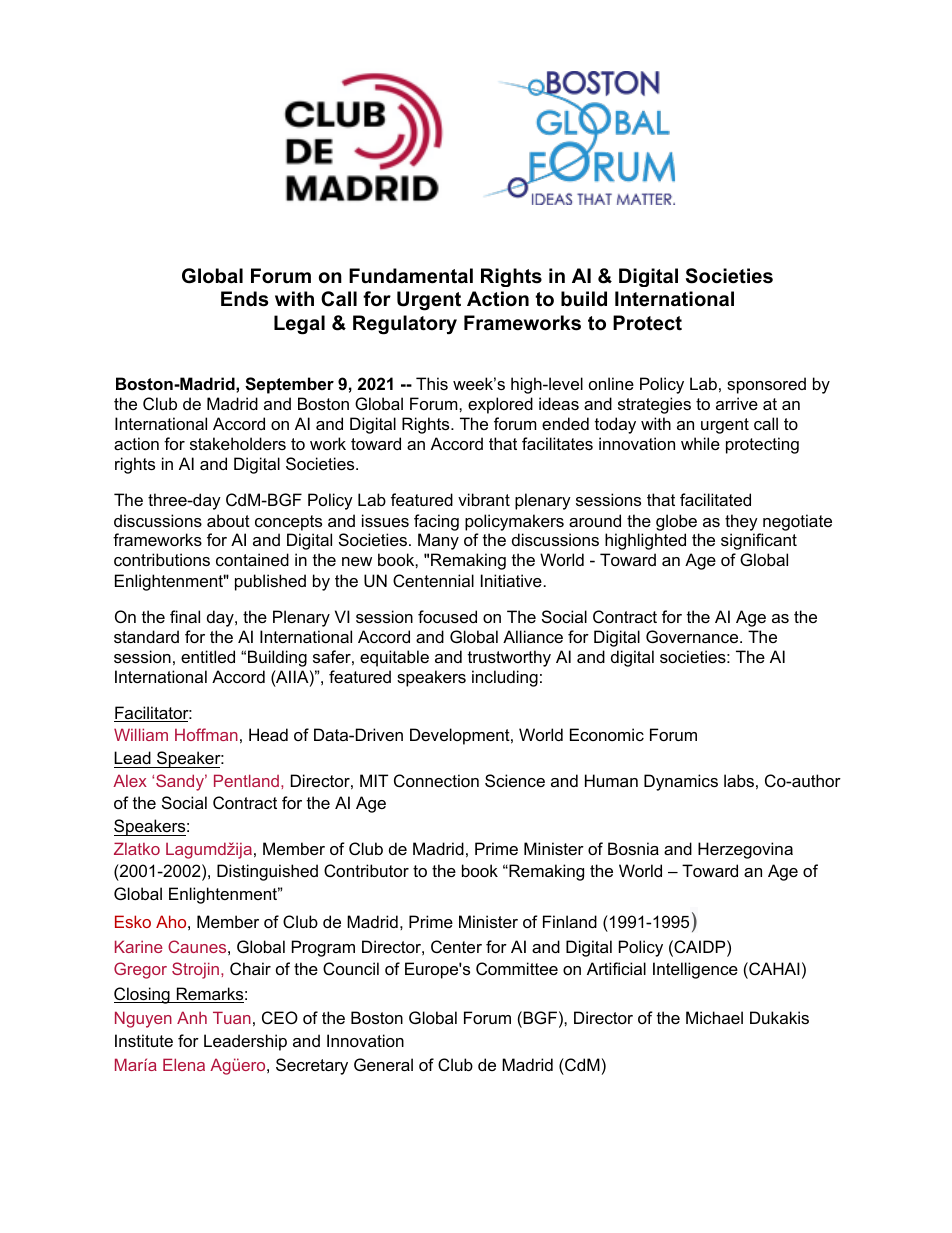  What do you see at coordinates (244, 299) in the screenshot?
I see `Ends` at bounding box center [244, 299].
